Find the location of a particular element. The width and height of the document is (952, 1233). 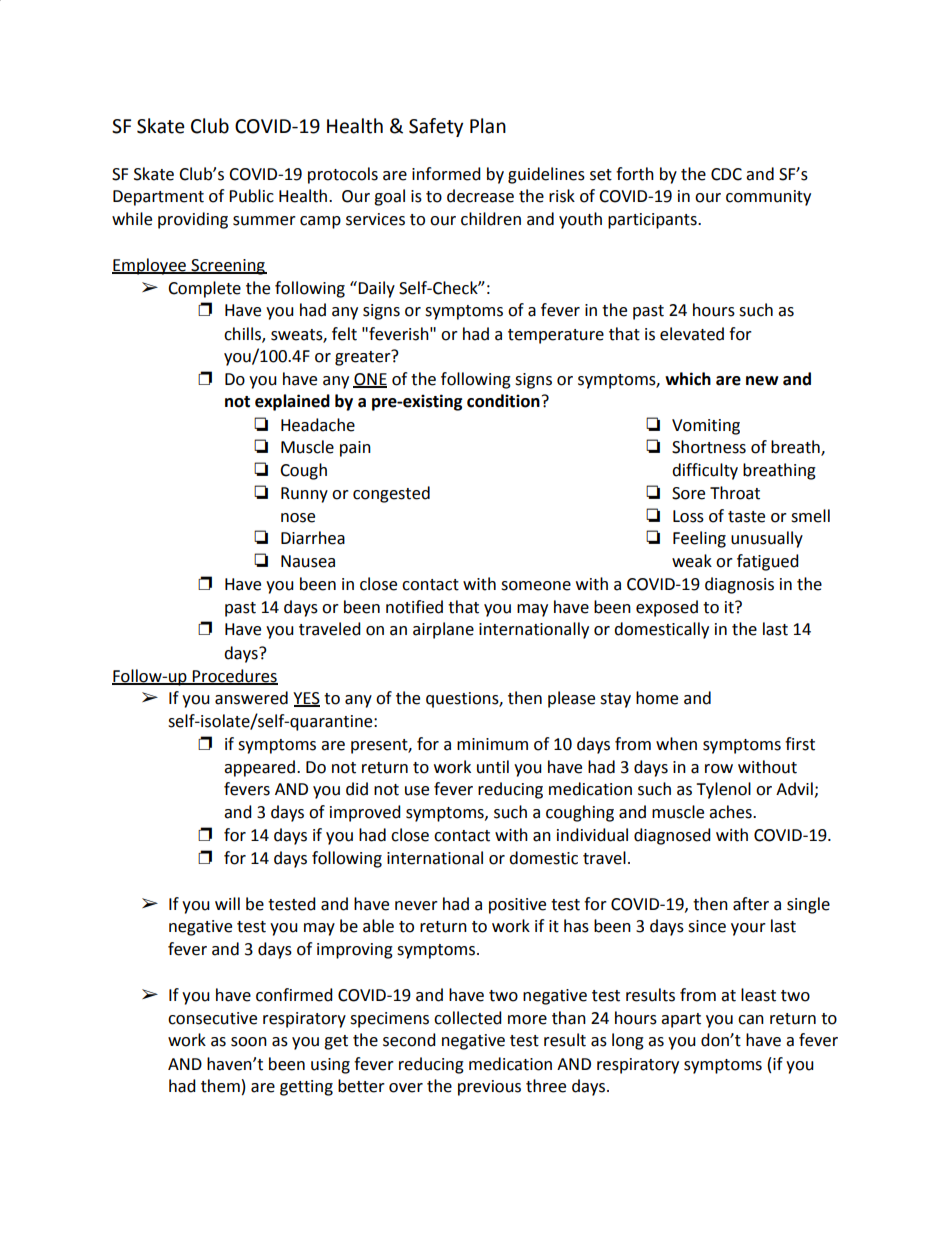

explained is located at coordinates (292, 402).
